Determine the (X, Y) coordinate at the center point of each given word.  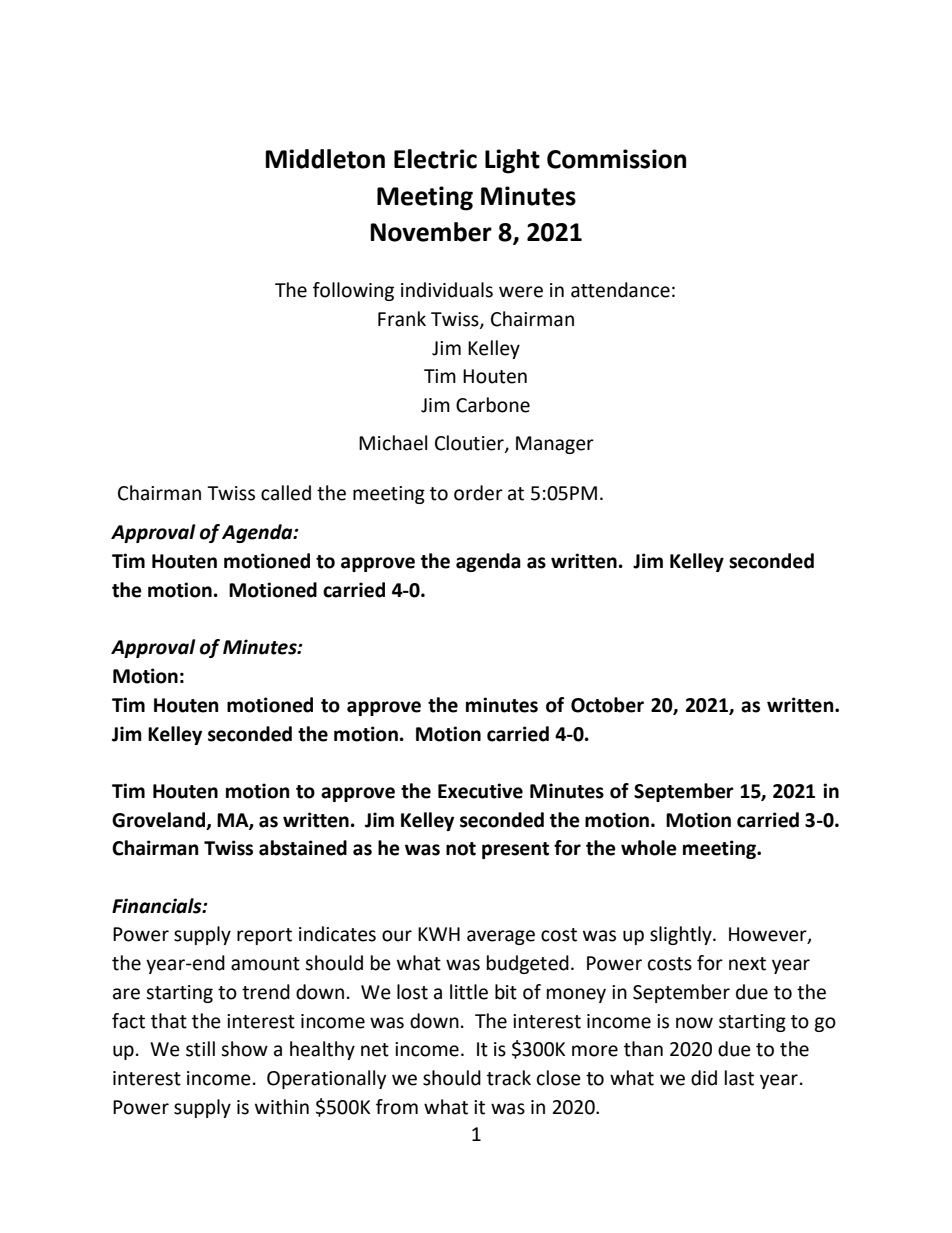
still (200, 1049)
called (286, 493)
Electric (435, 159)
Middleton (325, 159)
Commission (616, 159)
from (397, 1107)
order (478, 493)
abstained (303, 848)
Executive (480, 791)
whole (649, 848)
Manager (555, 445)
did (704, 1078)
